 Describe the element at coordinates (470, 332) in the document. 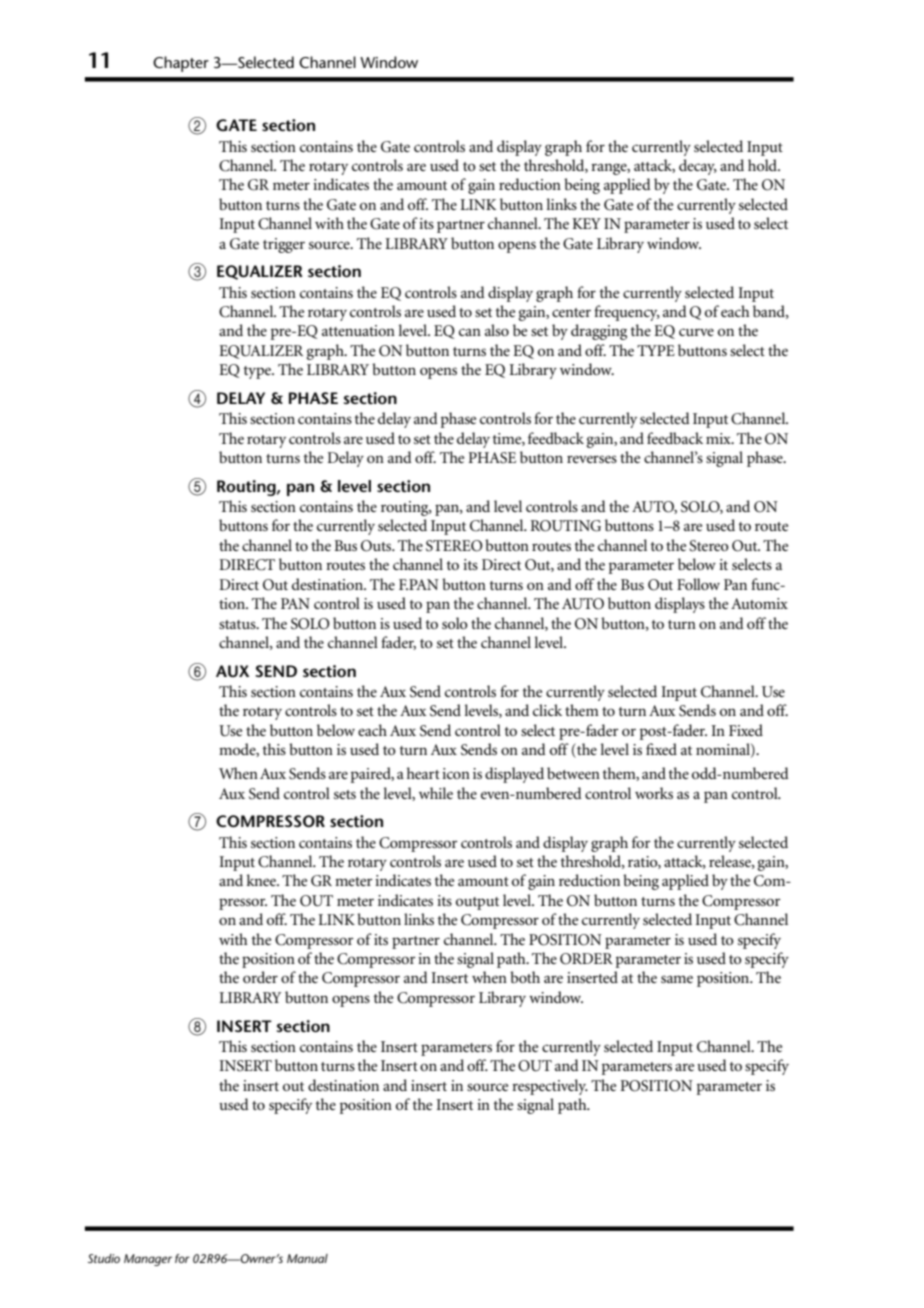

I see `can` at that location.
